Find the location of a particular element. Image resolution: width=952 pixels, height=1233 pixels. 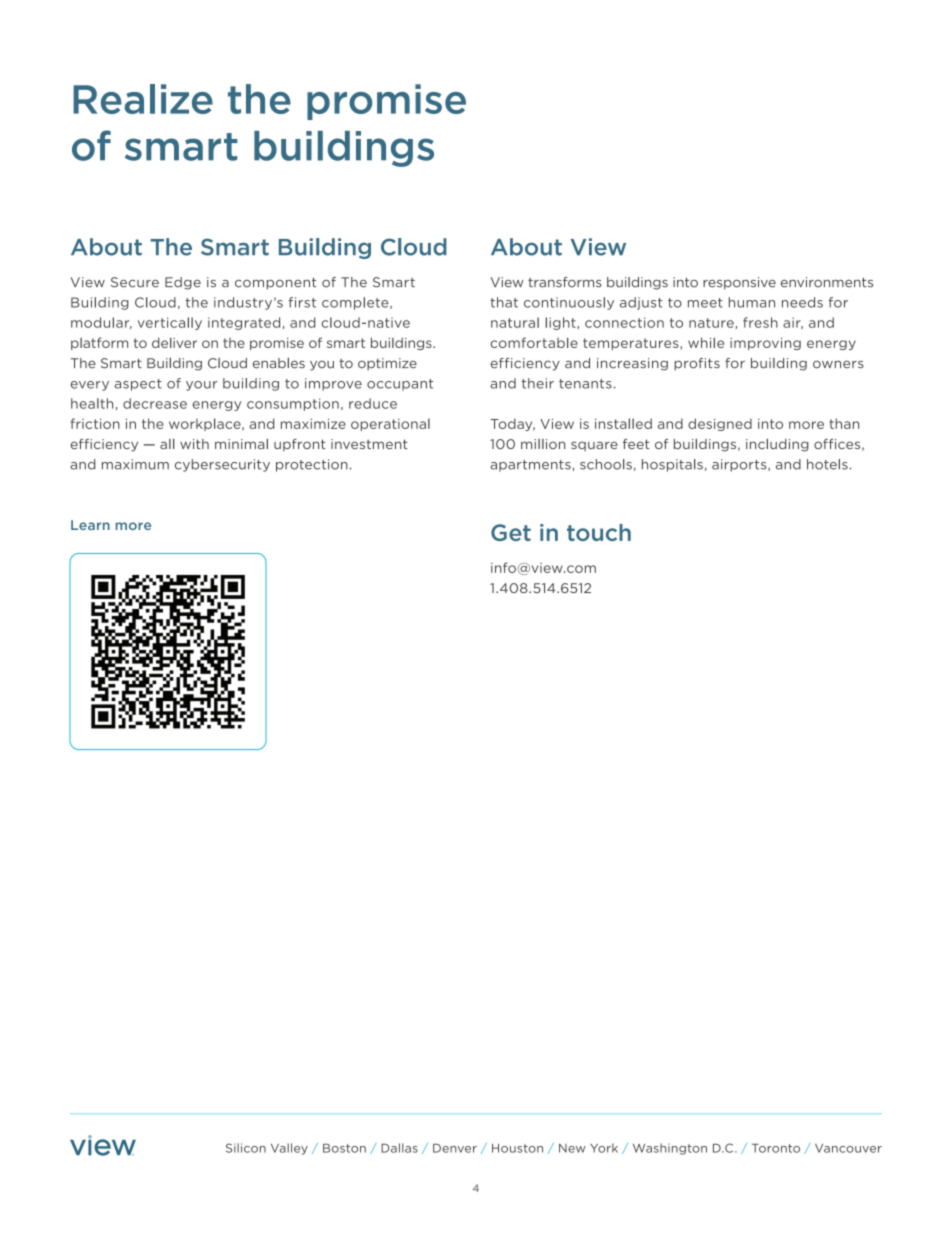

touch is located at coordinates (599, 532).
